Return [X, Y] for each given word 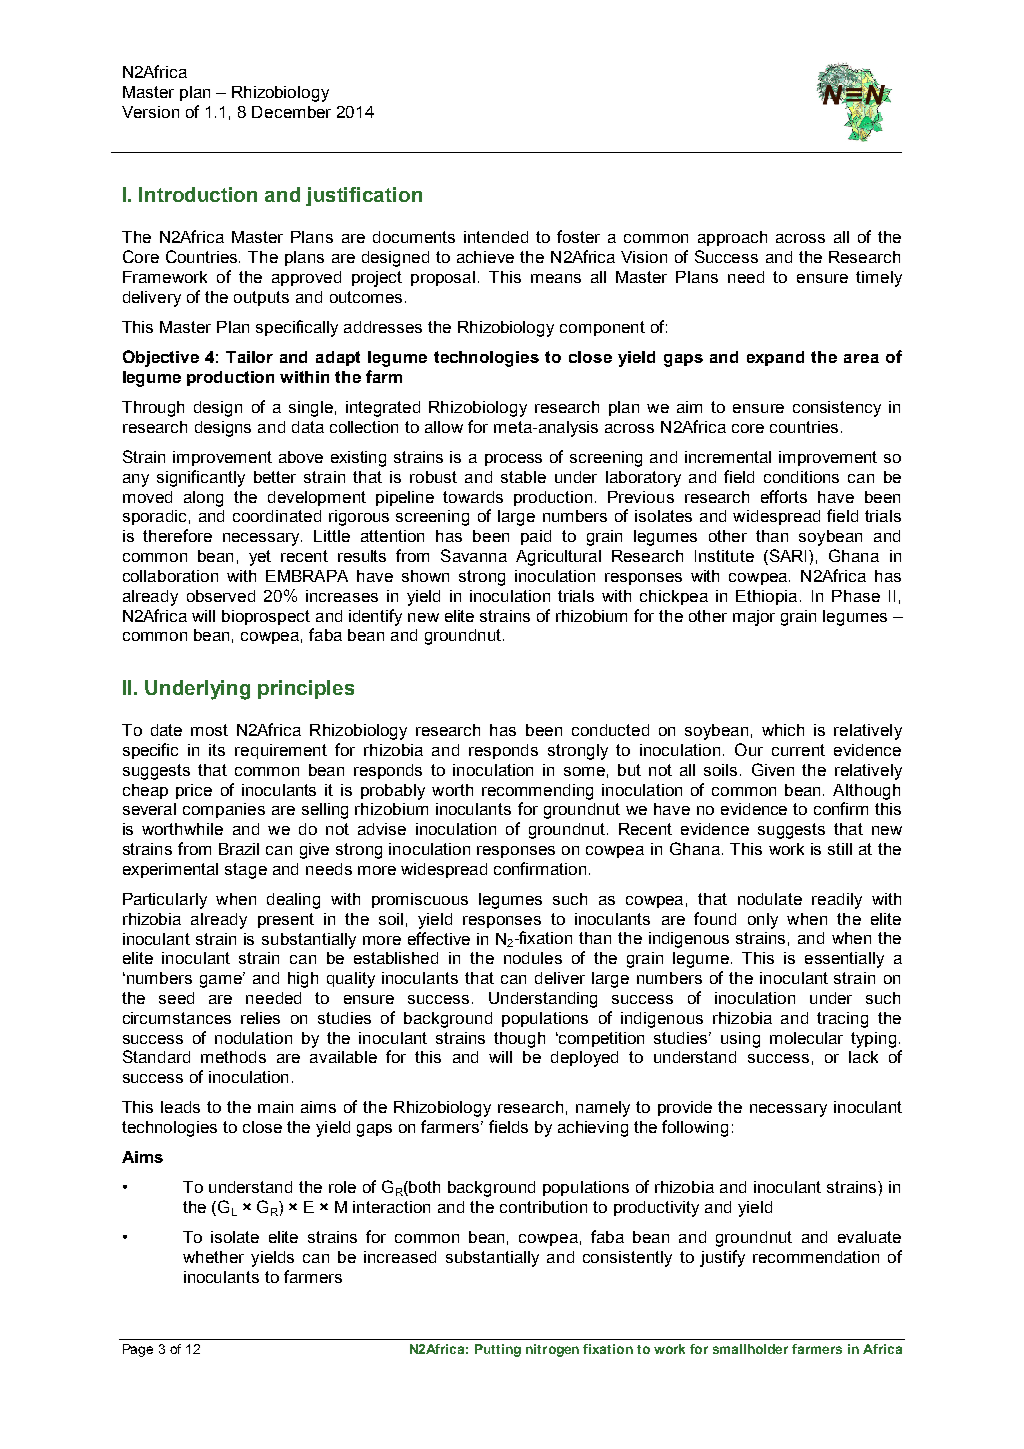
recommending [537, 792]
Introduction [198, 194]
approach [732, 238]
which [783, 730]
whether [213, 1257]
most [209, 730]
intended [496, 237]
